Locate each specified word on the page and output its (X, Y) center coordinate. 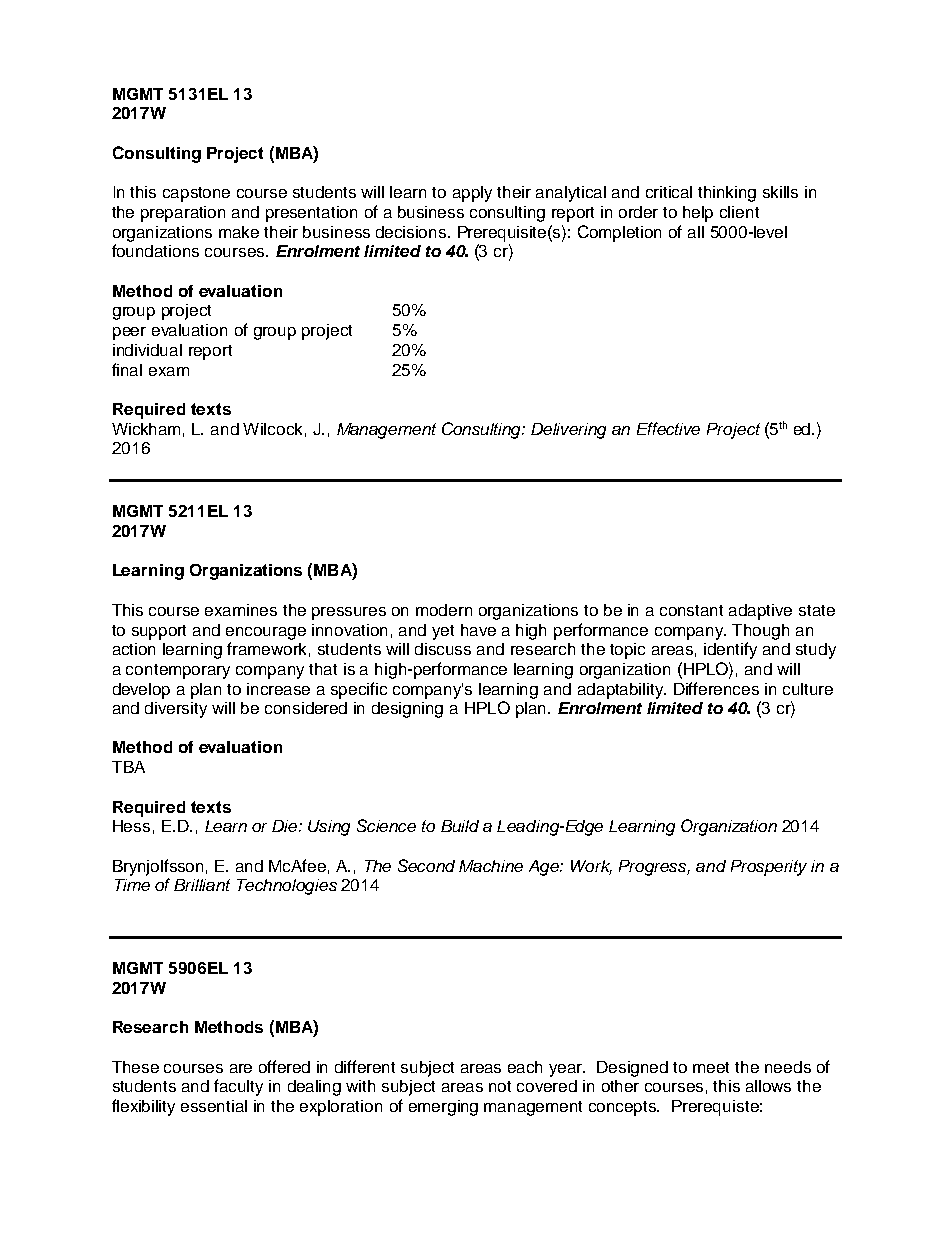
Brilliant (202, 885)
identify (730, 650)
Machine (491, 866)
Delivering (568, 431)
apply (472, 194)
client (739, 212)
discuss (443, 649)
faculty (238, 1087)
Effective (668, 428)
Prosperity (769, 868)
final (127, 369)
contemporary (178, 671)
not (500, 1086)
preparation (183, 214)
